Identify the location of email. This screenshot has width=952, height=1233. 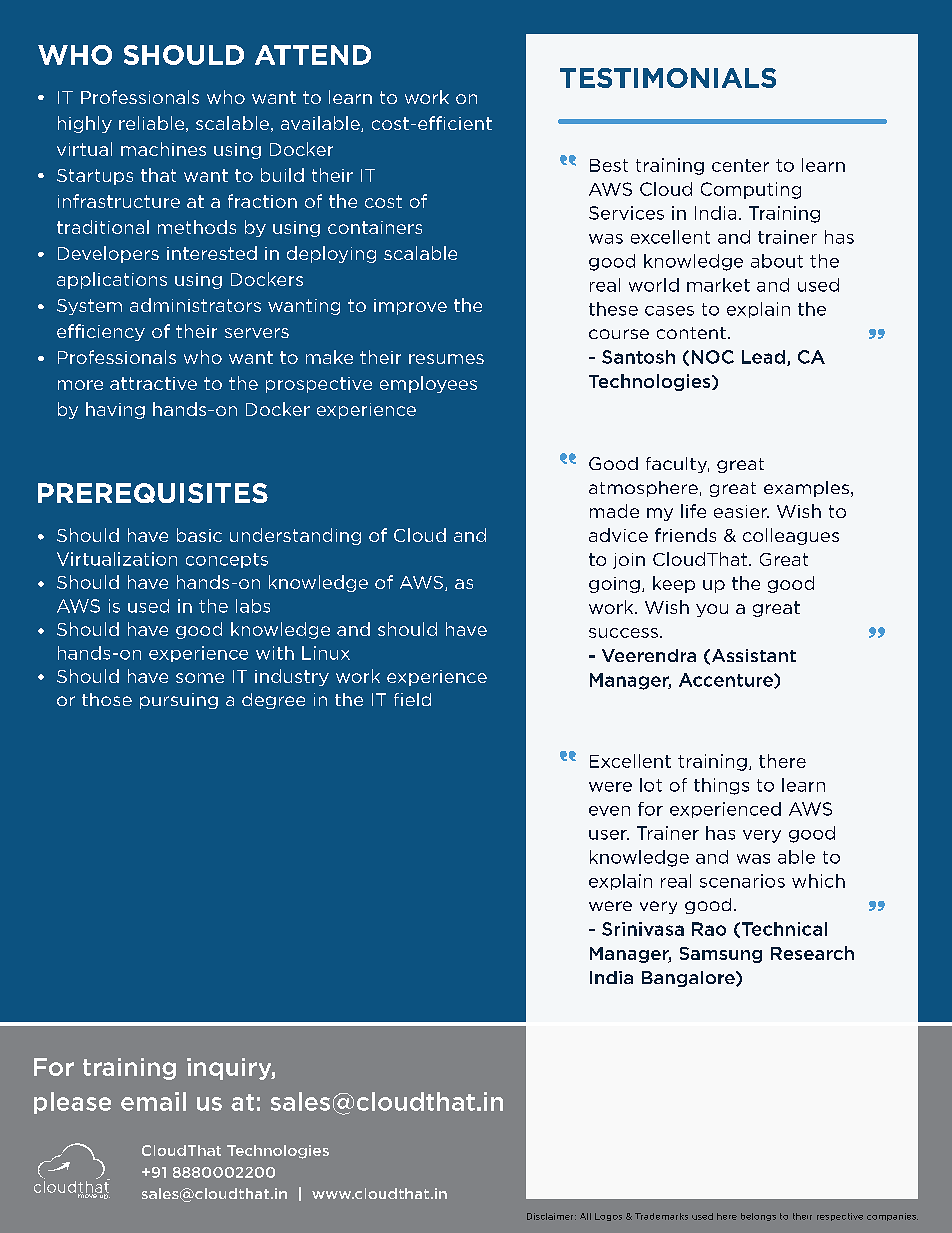
(153, 1101).
